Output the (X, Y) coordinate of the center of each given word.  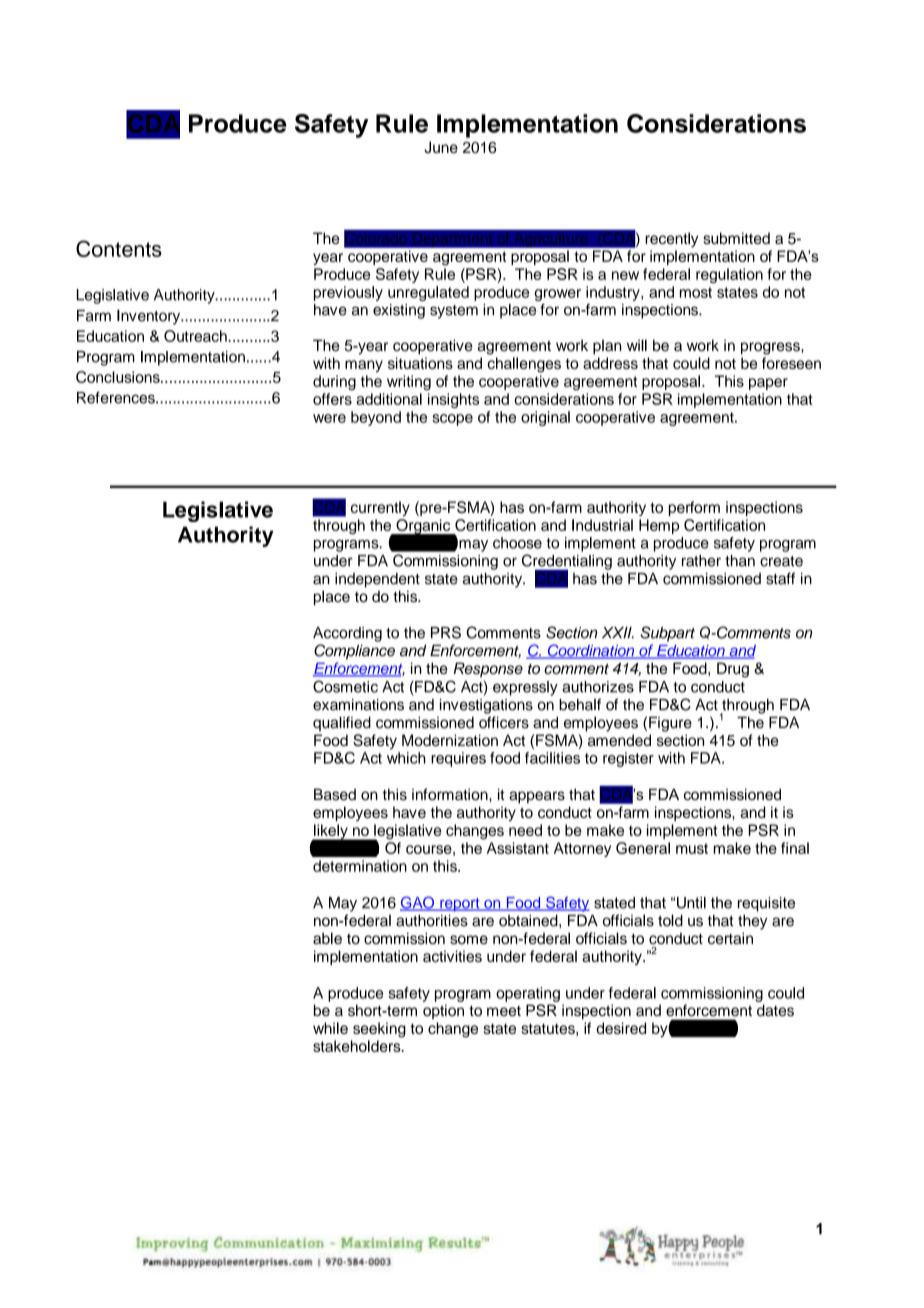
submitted (736, 238)
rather (701, 561)
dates (775, 1010)
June (441, 147)
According (347, 634)
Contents (119, 248)
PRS (446, 632)
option (443, 1011)
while (330, 1028)
